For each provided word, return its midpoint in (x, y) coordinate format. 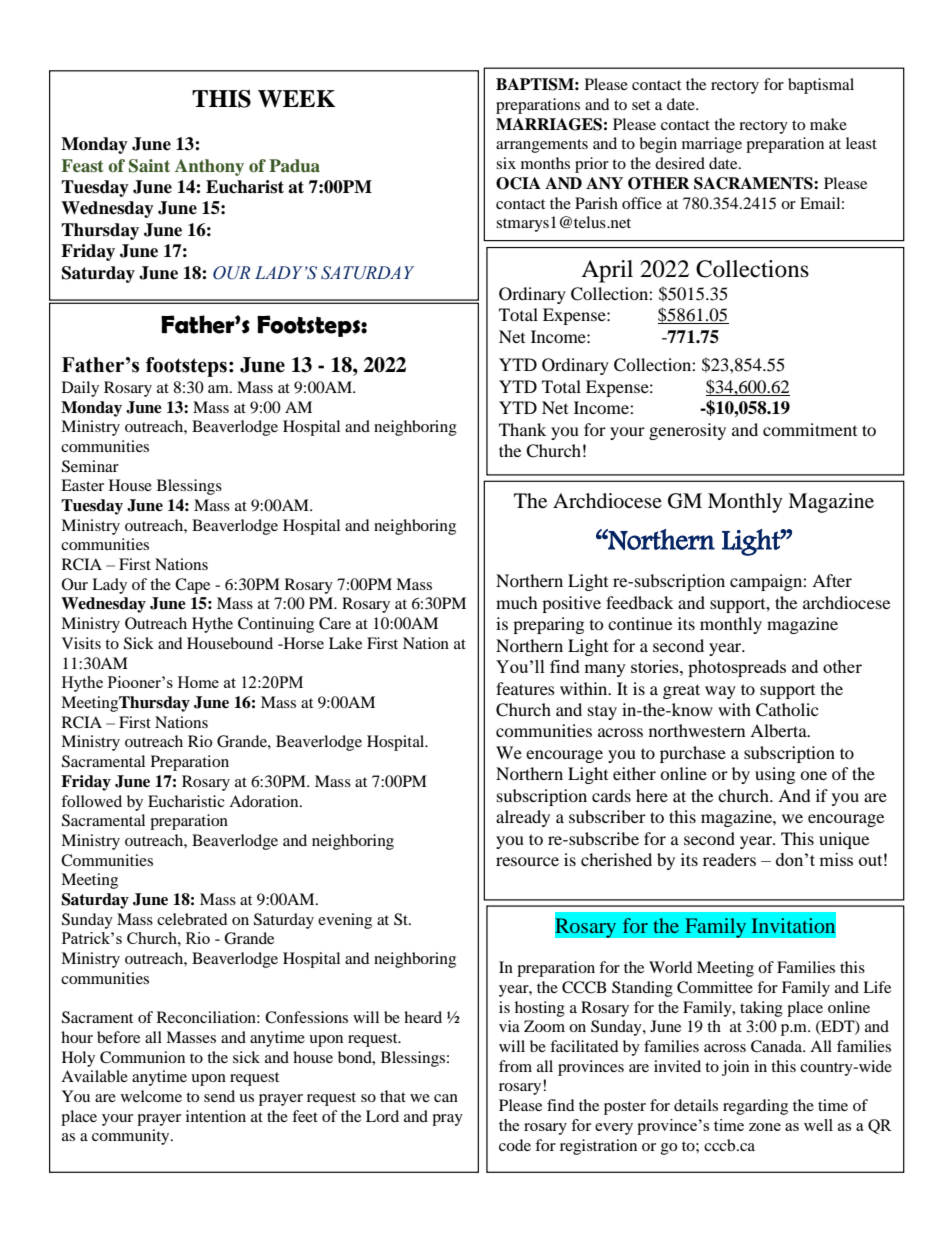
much (517, 602)
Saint (149, 166)
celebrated (192, 919)
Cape (192, 586)
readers (729, 859)
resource (527, 861)
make (828, 124)
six (506, 163)
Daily (80, 389)
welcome (151, 1096)
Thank (522, 429)
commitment (810, 429)
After (832, 580)
